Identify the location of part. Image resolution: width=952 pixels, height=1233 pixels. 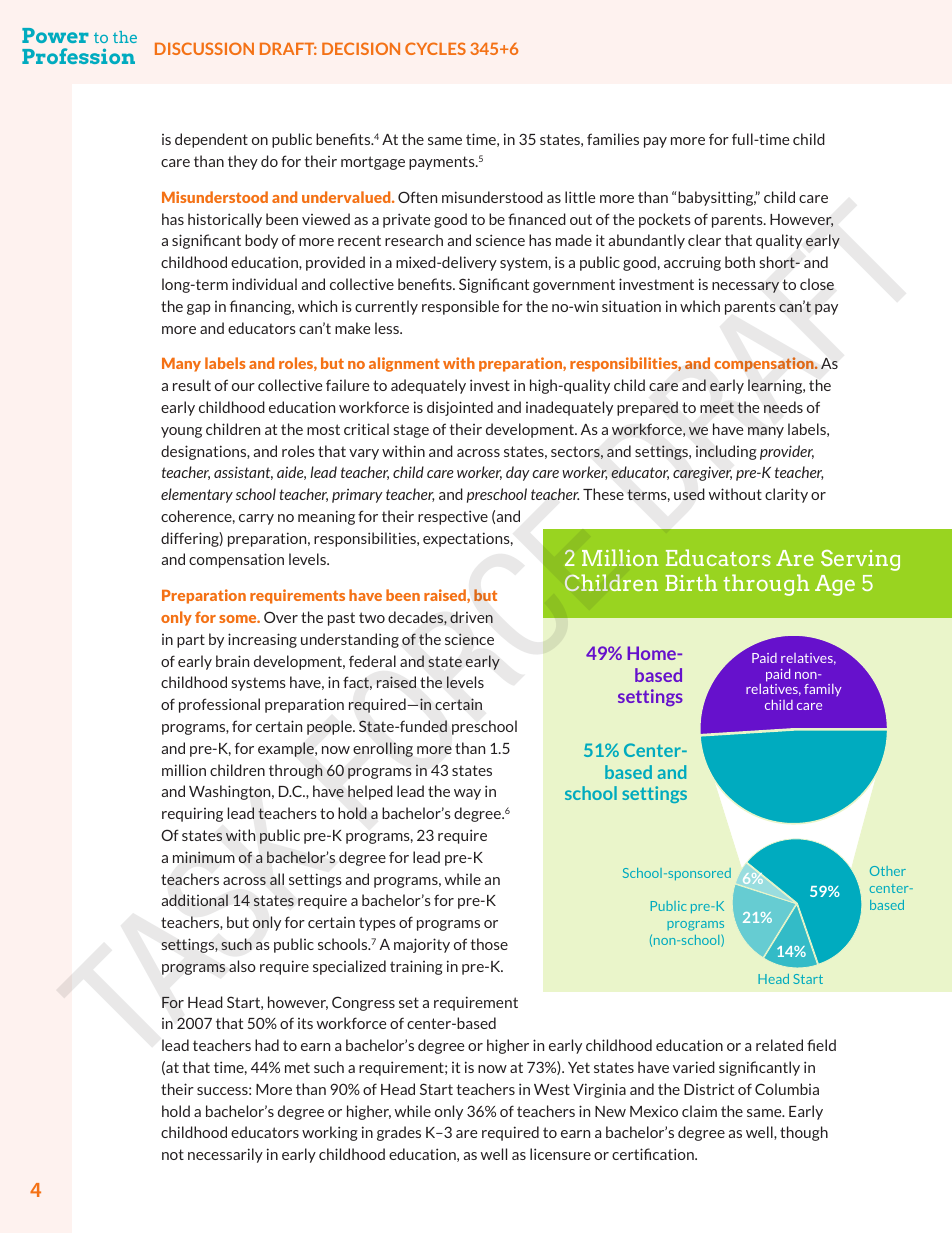
(191, 641).
